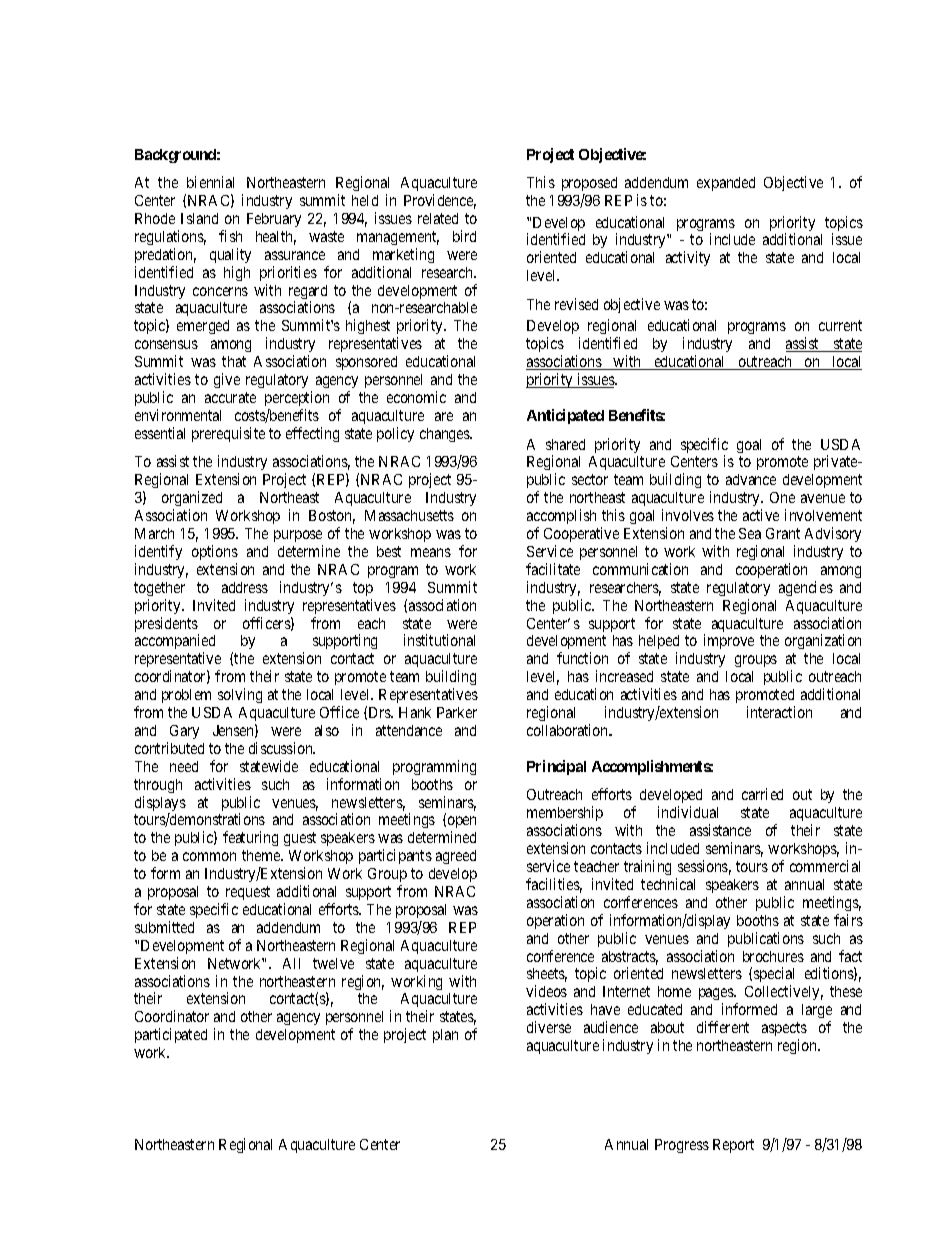 The image size is (952, 1233). I want to click on Report, so click(733, 1146).
